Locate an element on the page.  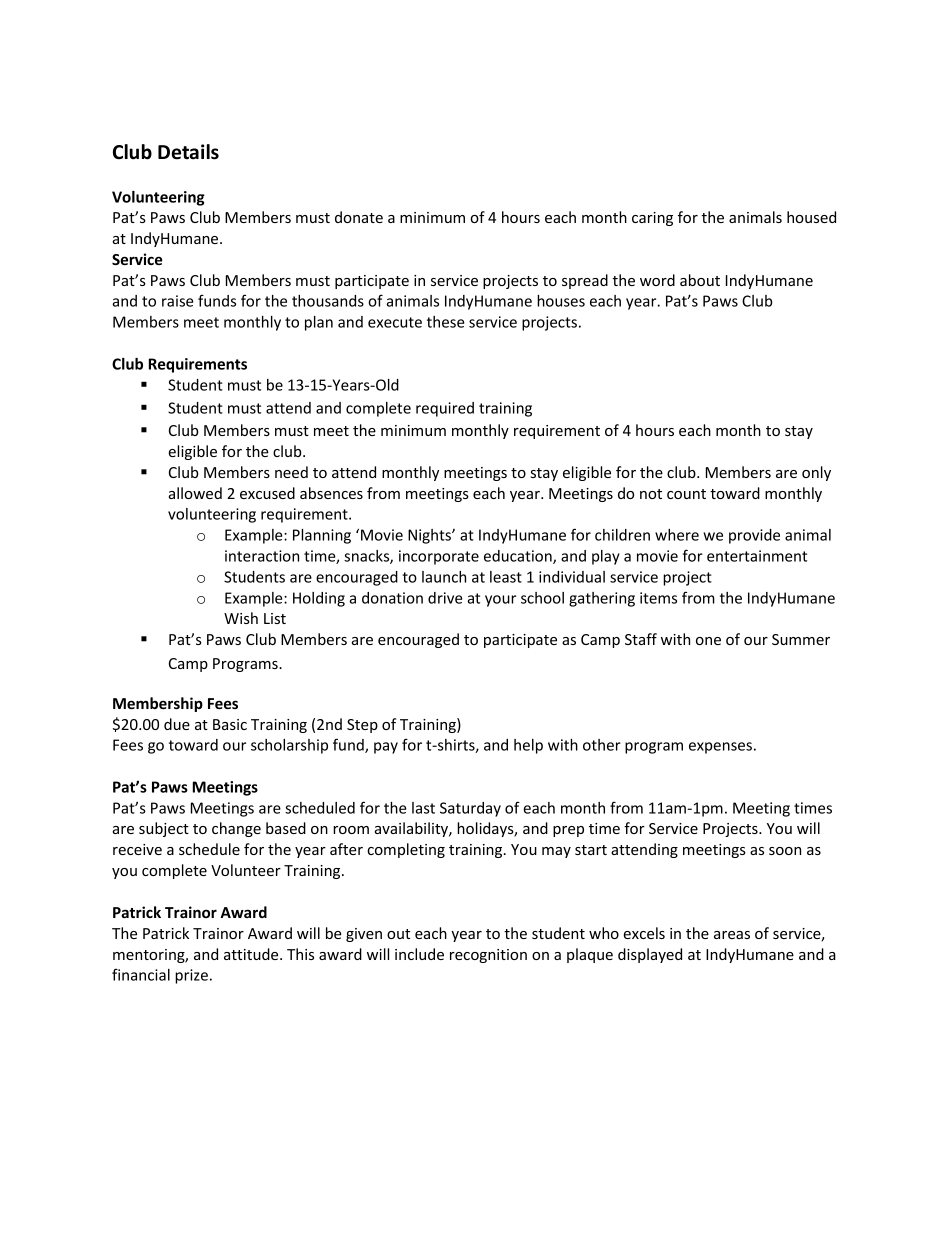
housed is located at coordinates (811, 217).
